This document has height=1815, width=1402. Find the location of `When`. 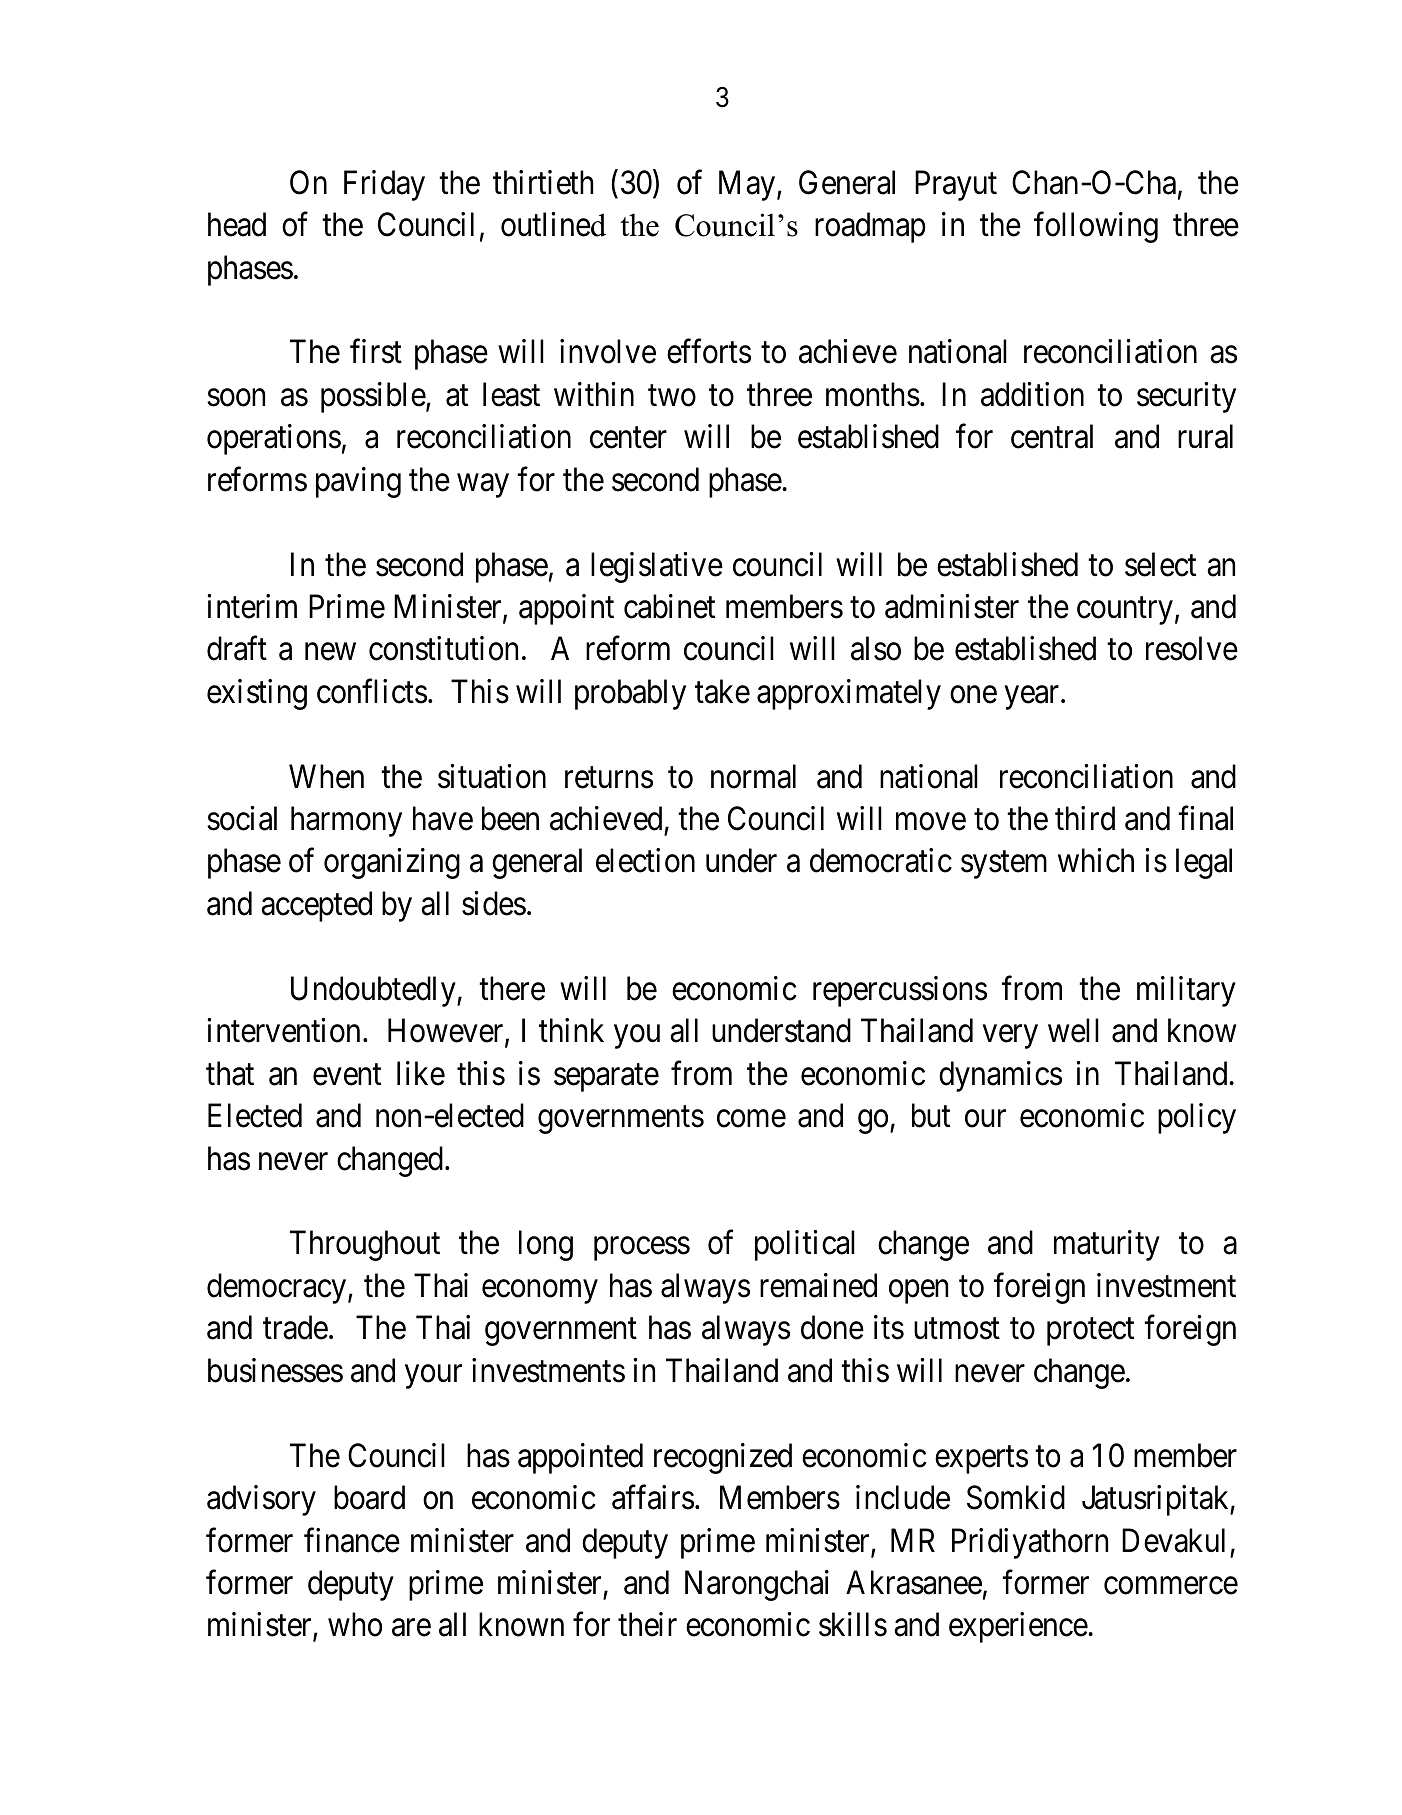

When is located at coordinates (326, 776).
